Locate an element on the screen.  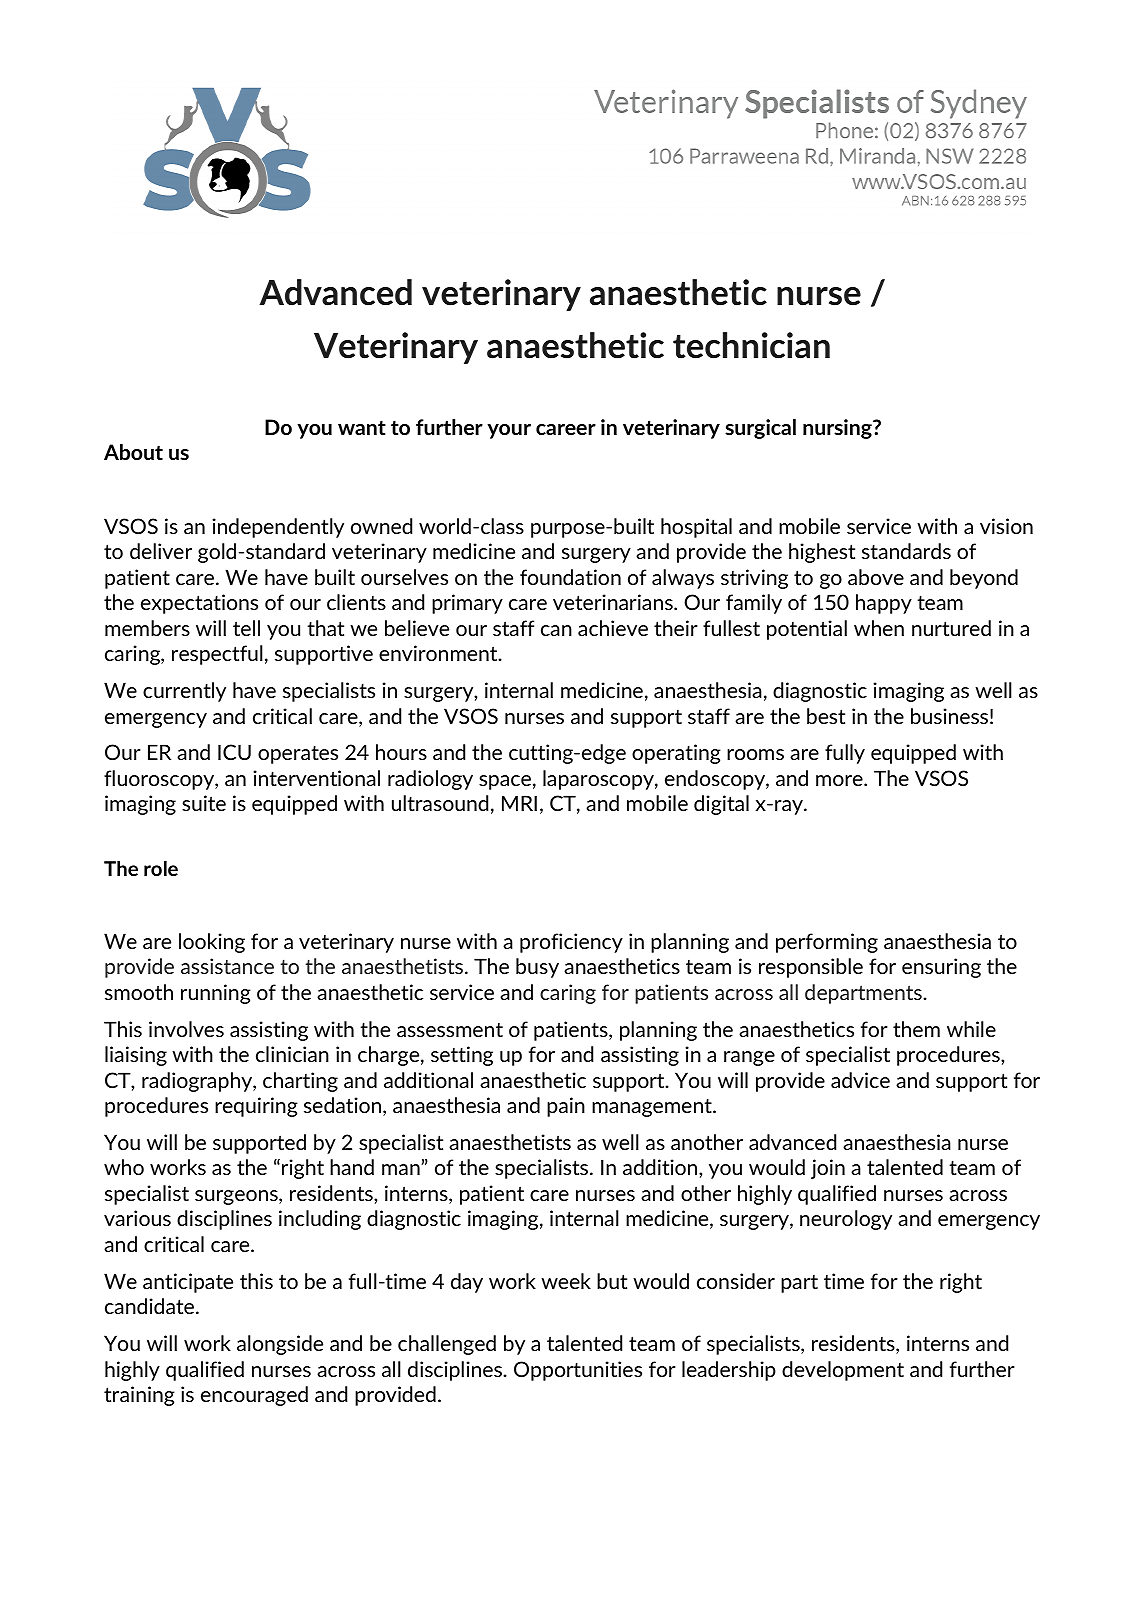
nursing is located at coordinates (838, 429).
